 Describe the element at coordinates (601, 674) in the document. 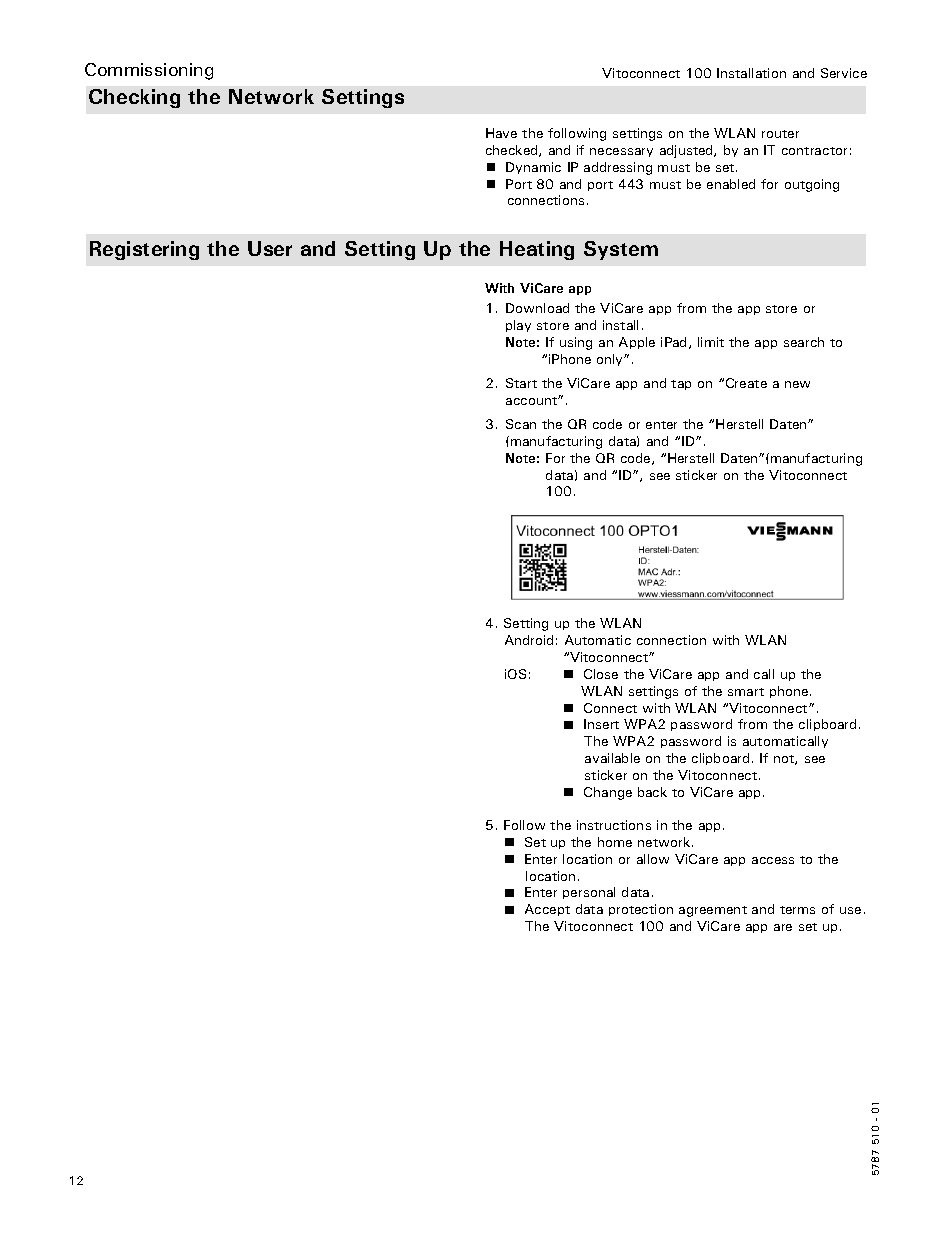

I see `Close` at that location.
